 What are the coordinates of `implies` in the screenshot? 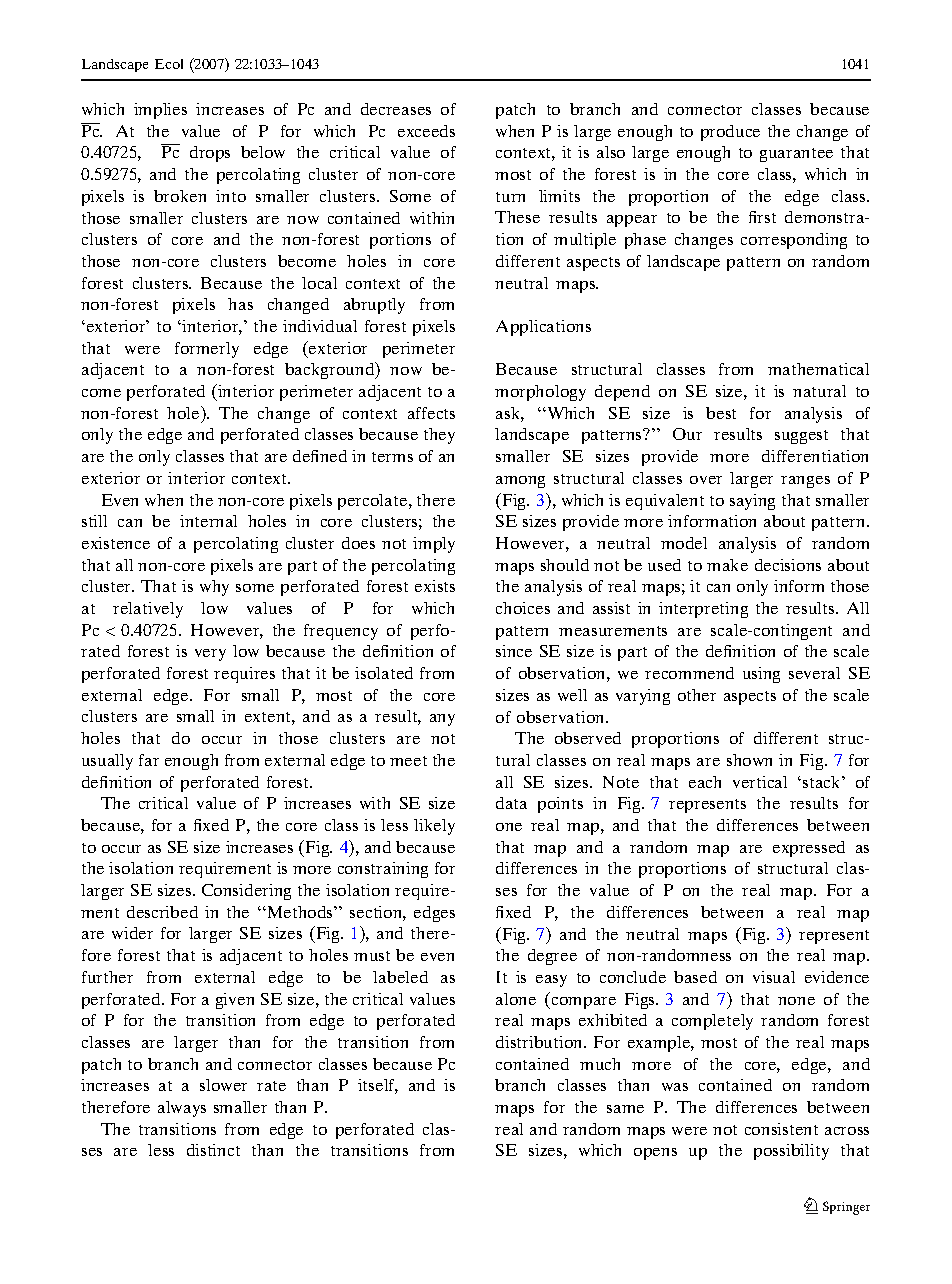 It's located at (160, 111).
